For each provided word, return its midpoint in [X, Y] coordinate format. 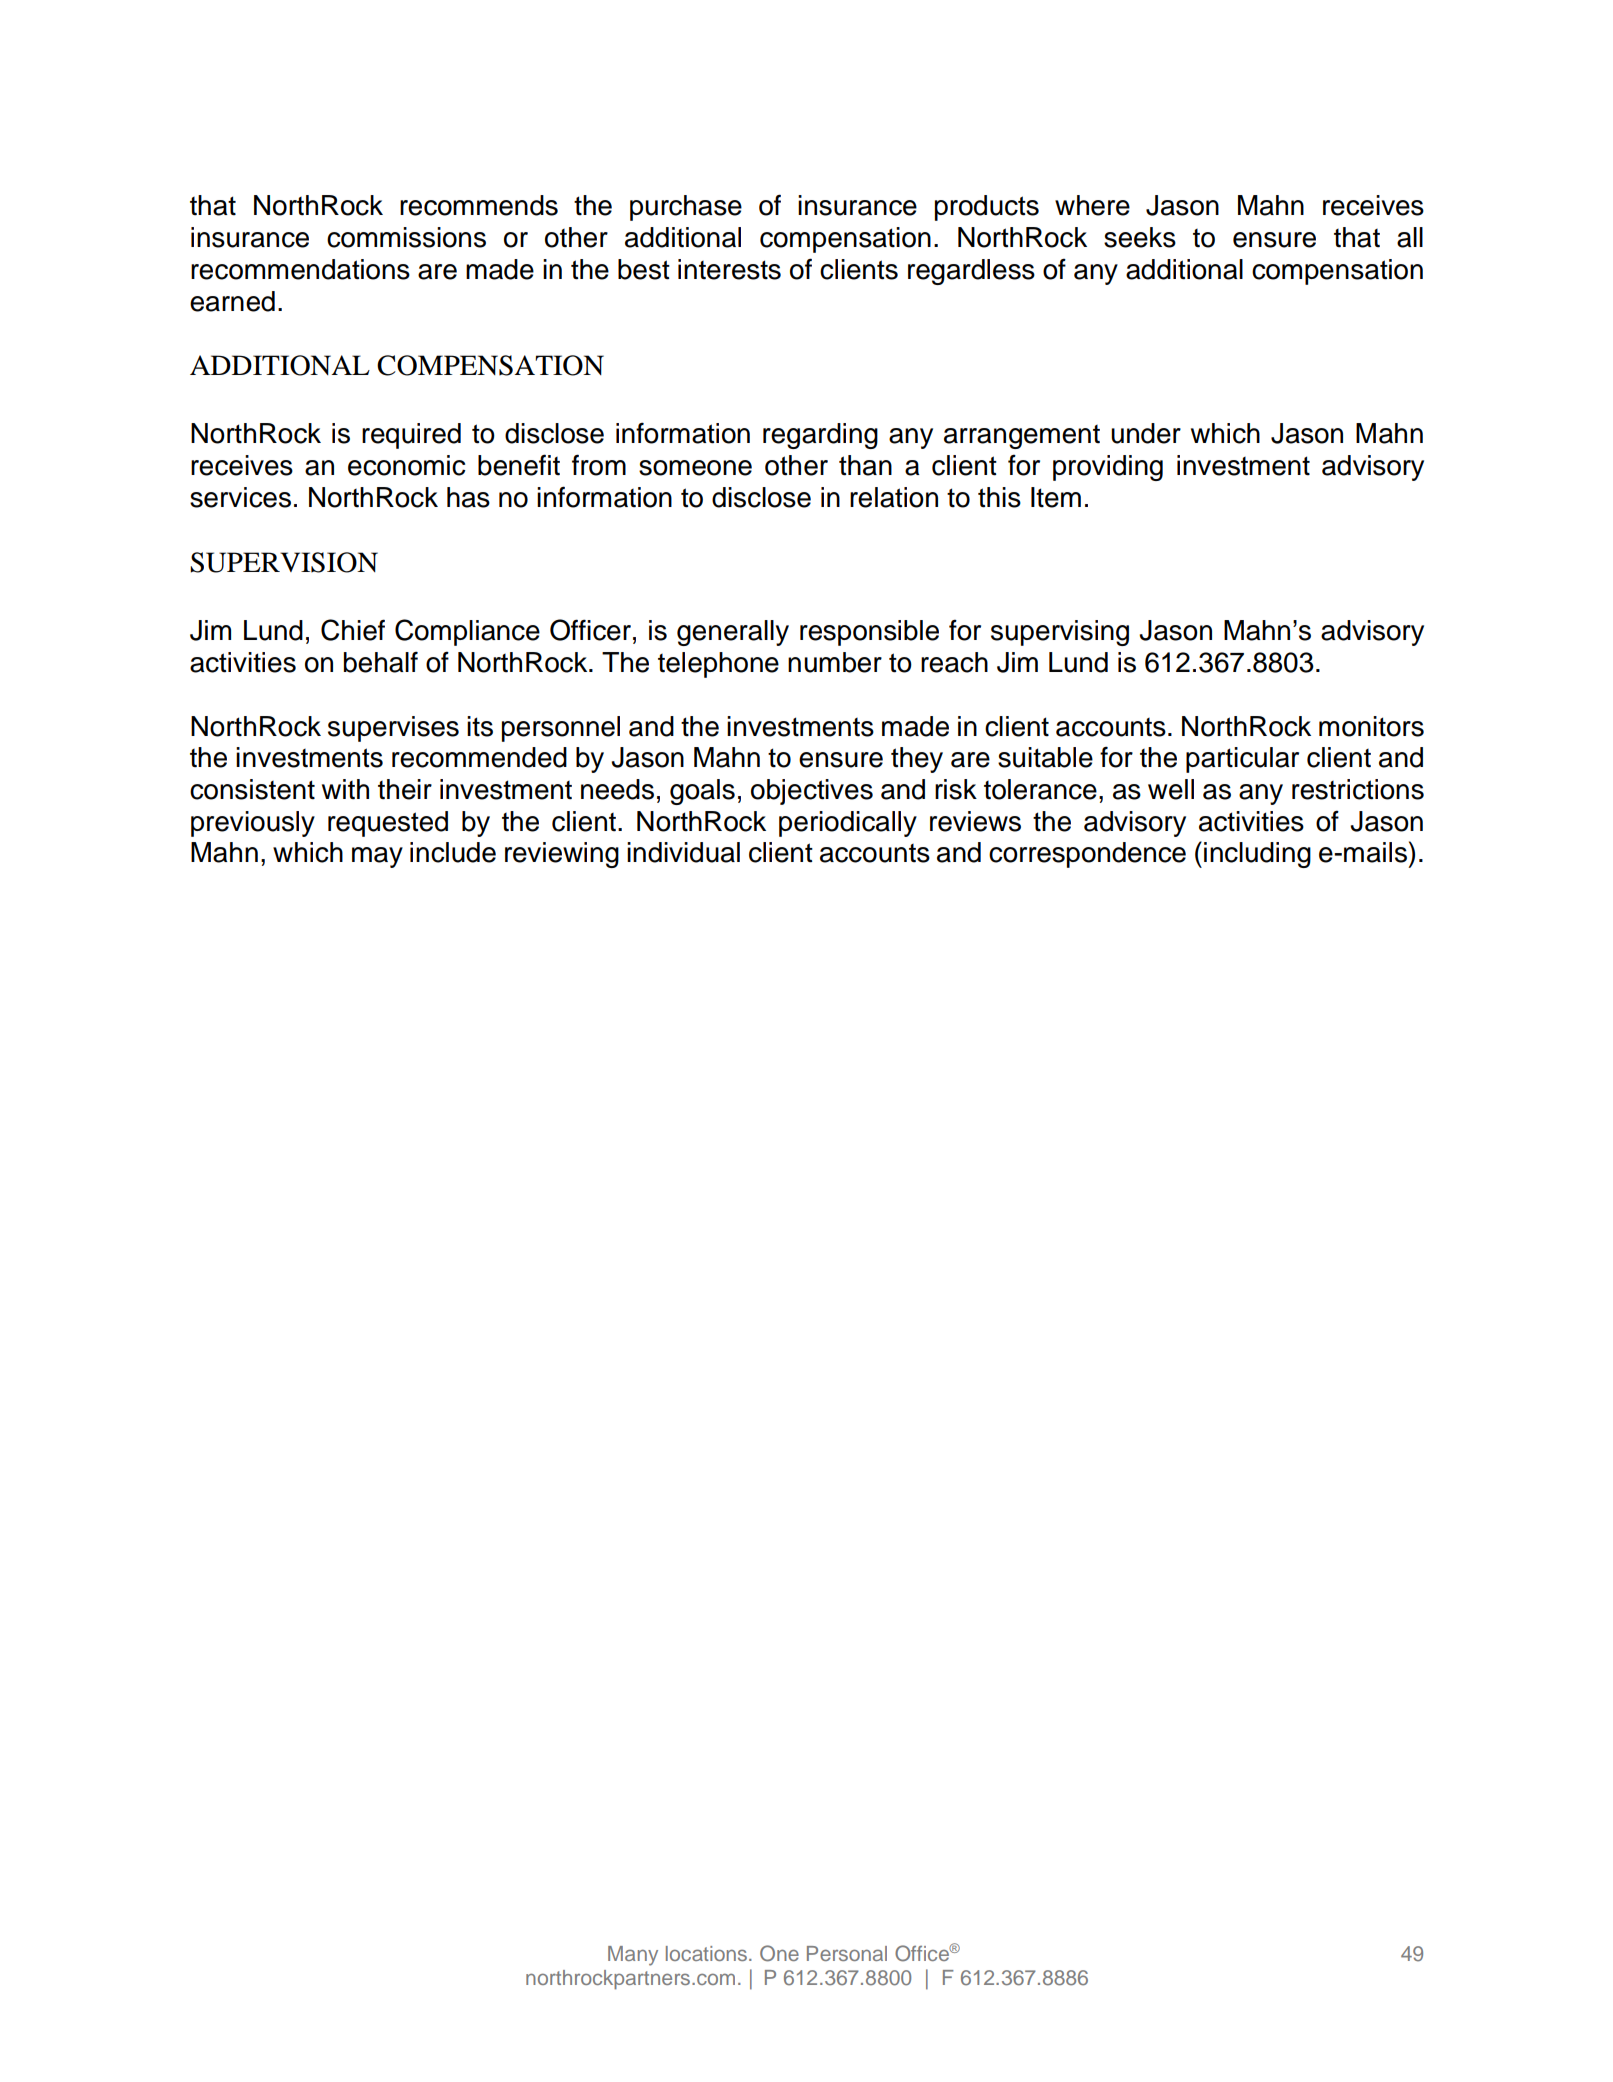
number [835, 662]
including [1257, 855]
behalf [381, 662]
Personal [847, 1953]
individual [683, 852]
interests [729, 269]
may [377, 857]
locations [706, 1953]
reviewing [562, 855]
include [453, 852]
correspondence [1087, 855]
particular [1242, 760]
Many [633, 1956]
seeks [1140, 237]
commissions [406, 237]
